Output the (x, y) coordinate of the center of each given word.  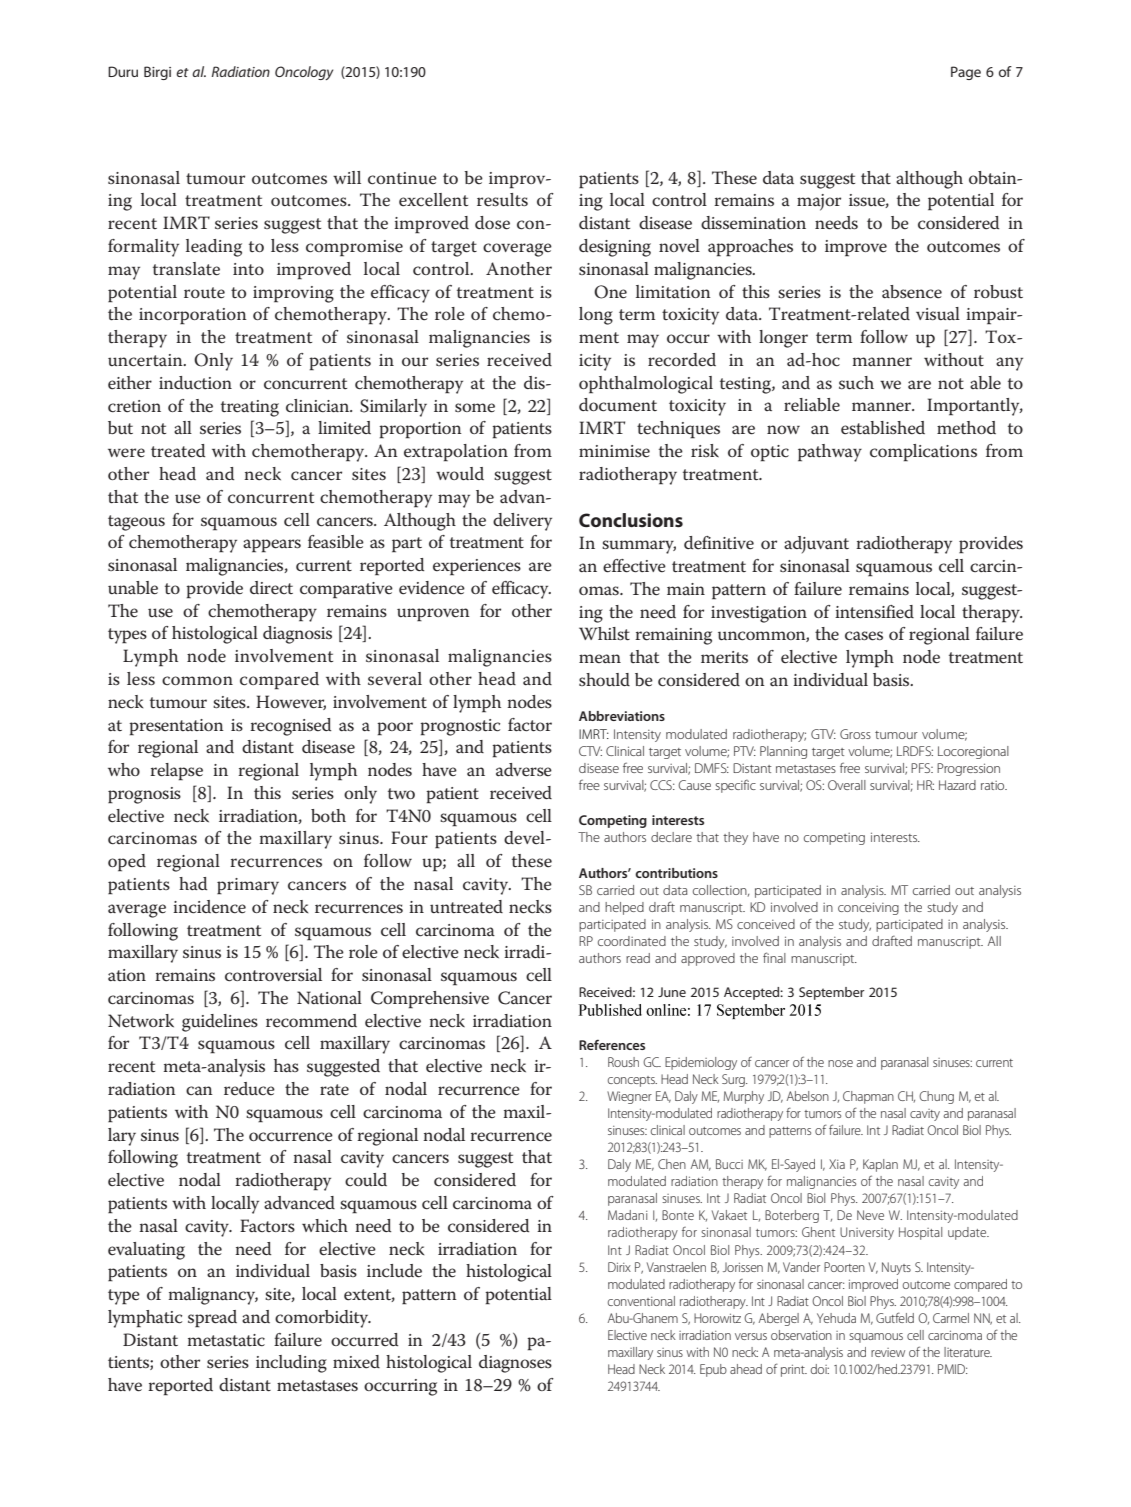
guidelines (220, 1023)
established (883, 428)
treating (250, 408)
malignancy (213, 1296)
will (347, 177)
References (612, 1044)
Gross (855, 734)
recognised (290, 727)
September (832, 993)
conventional (641, 1301)
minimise (614, 451)
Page (966, 73)
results (502, 200)
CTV (590, 751)
